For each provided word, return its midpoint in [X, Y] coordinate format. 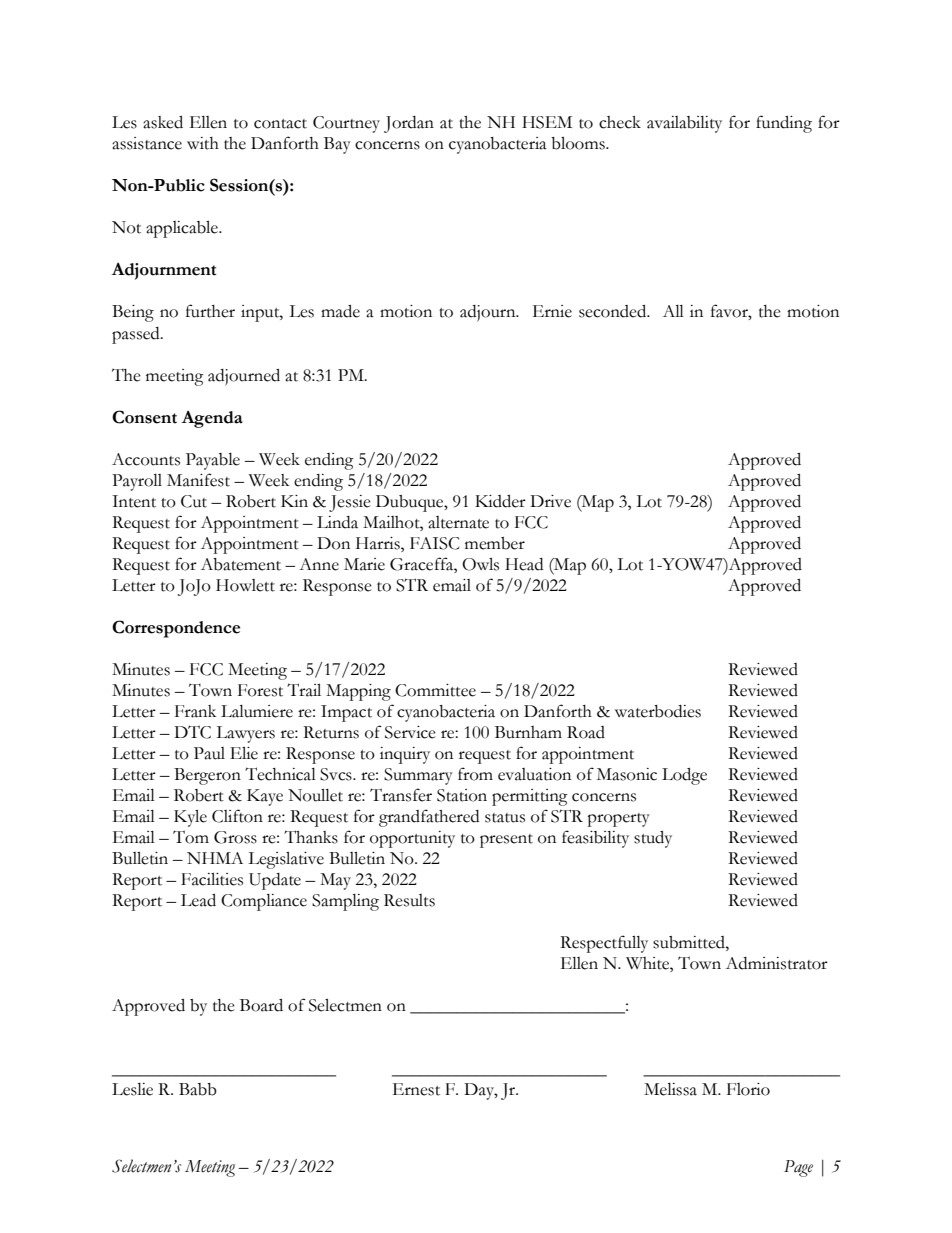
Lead [198, 900]
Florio [748, 1089]
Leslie [132, 1089]
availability [684, 124]
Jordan [409, 124]
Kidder [500, 501]
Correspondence [176, 629]
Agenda [212, 419]
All [673, 311]
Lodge [684, 776]
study [653, 839]
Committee [435, 690]
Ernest [416, 1089]
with [203, 143]
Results [409, 900]
